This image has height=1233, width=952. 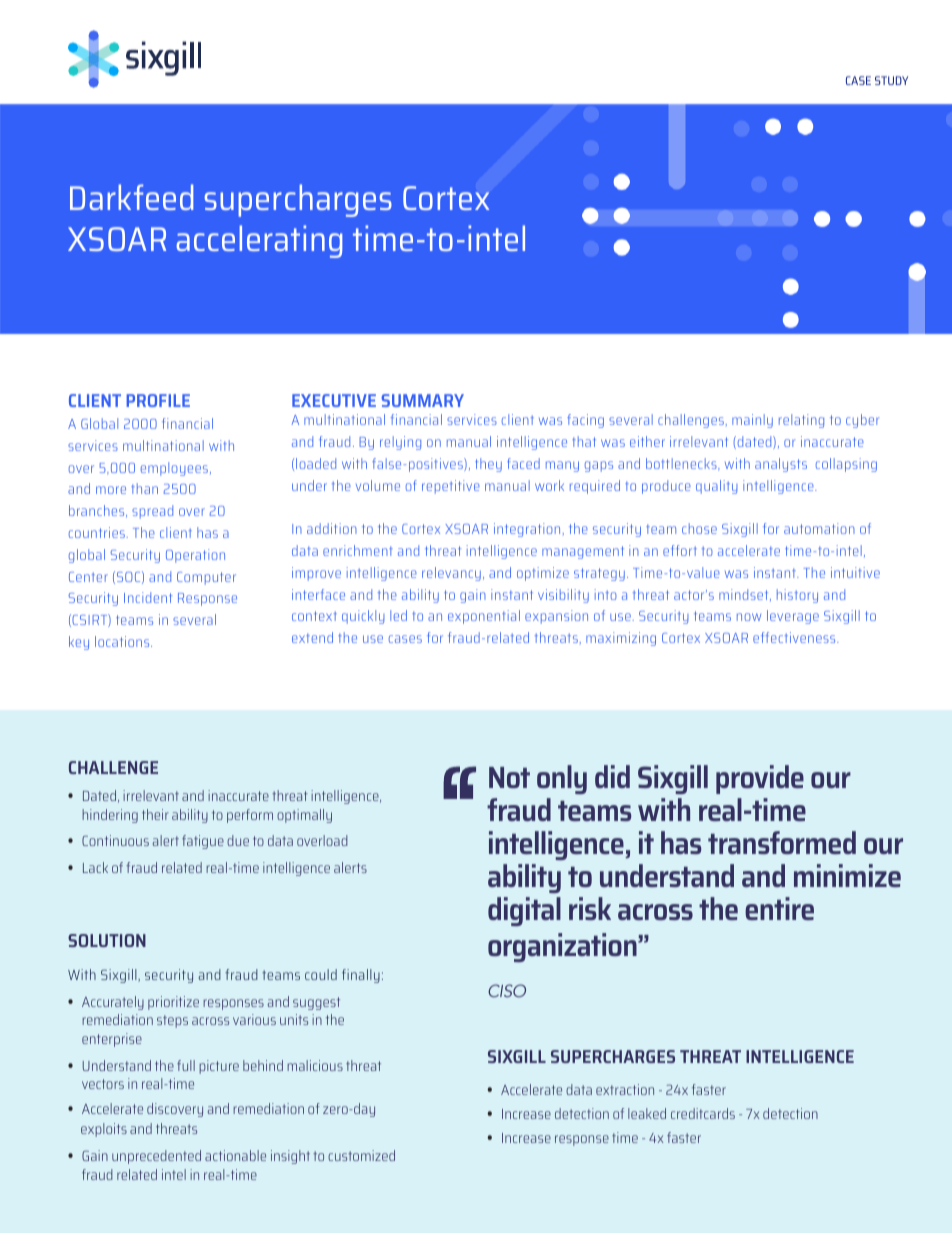 I want to click on STUDY, so click(x=891, y=80).
